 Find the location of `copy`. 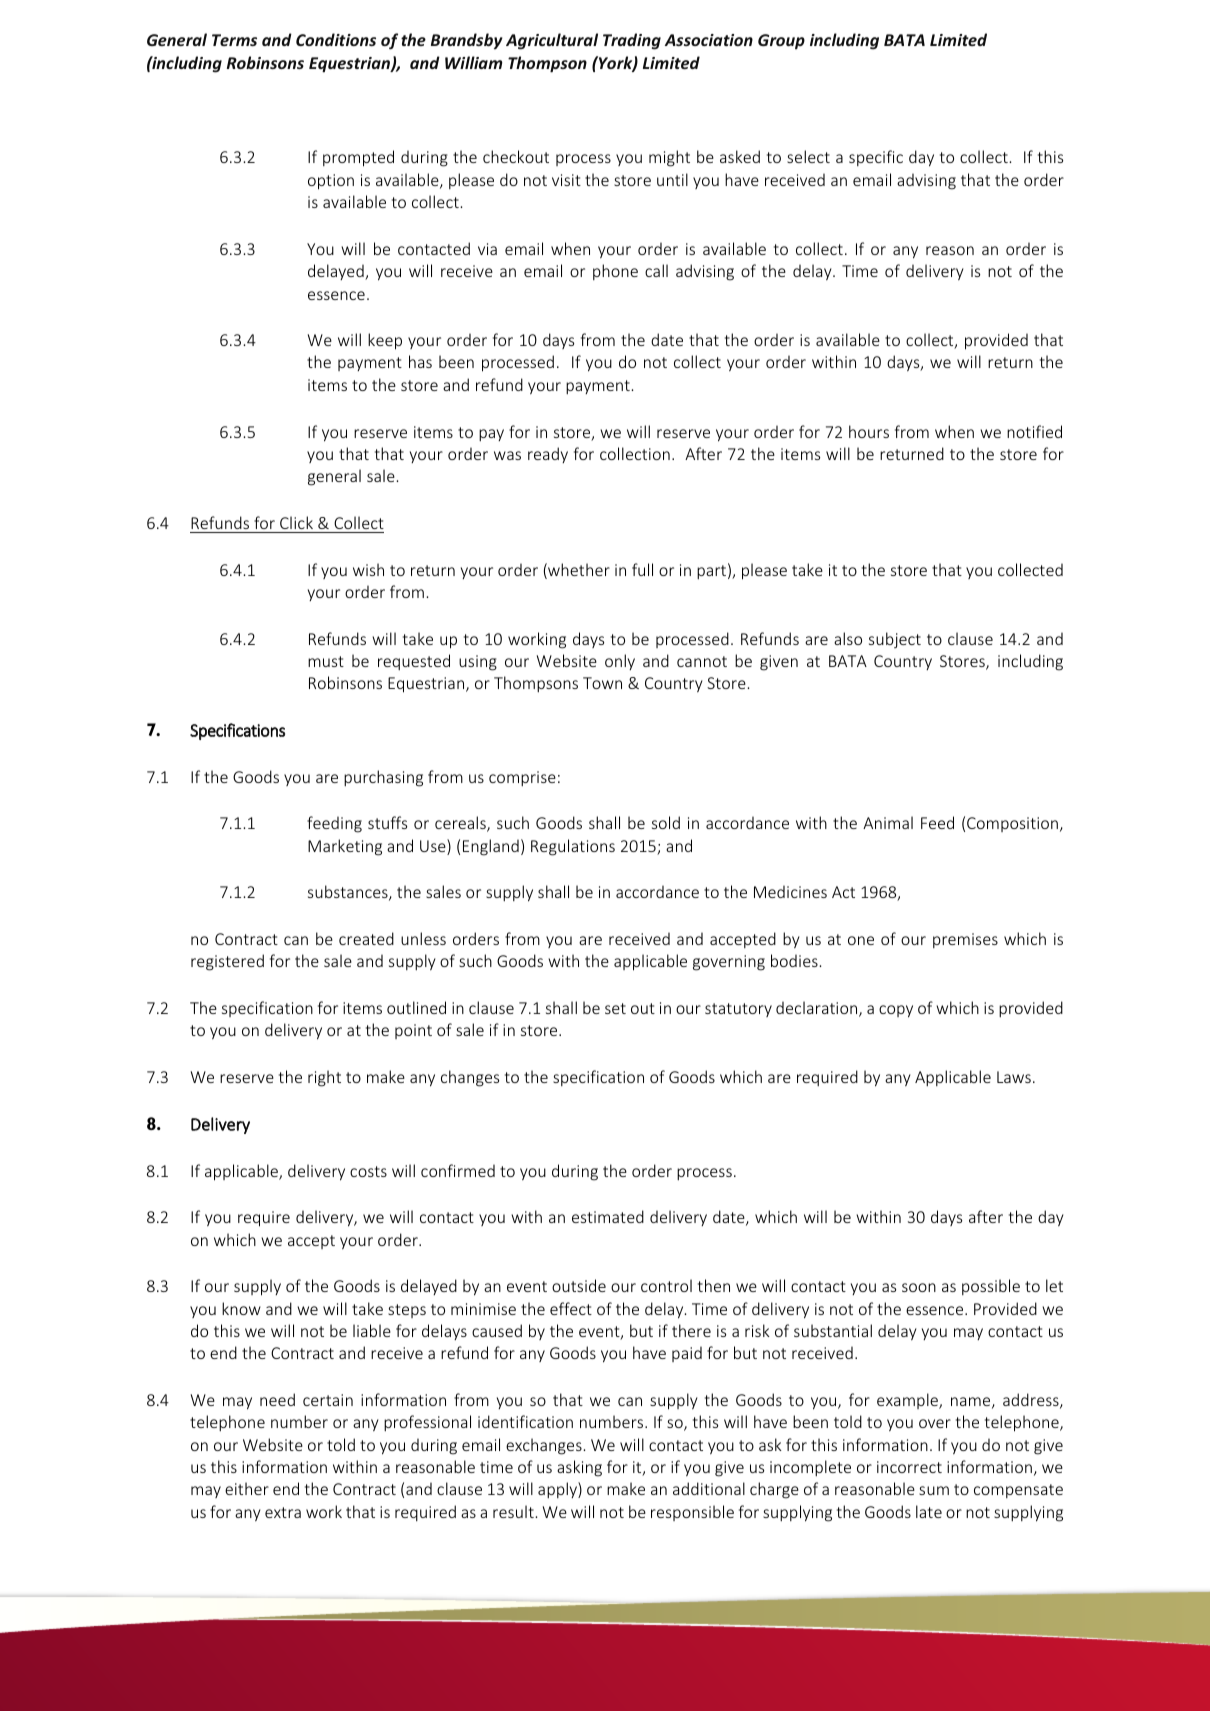

copy is located at coordinates (896, 1011).
